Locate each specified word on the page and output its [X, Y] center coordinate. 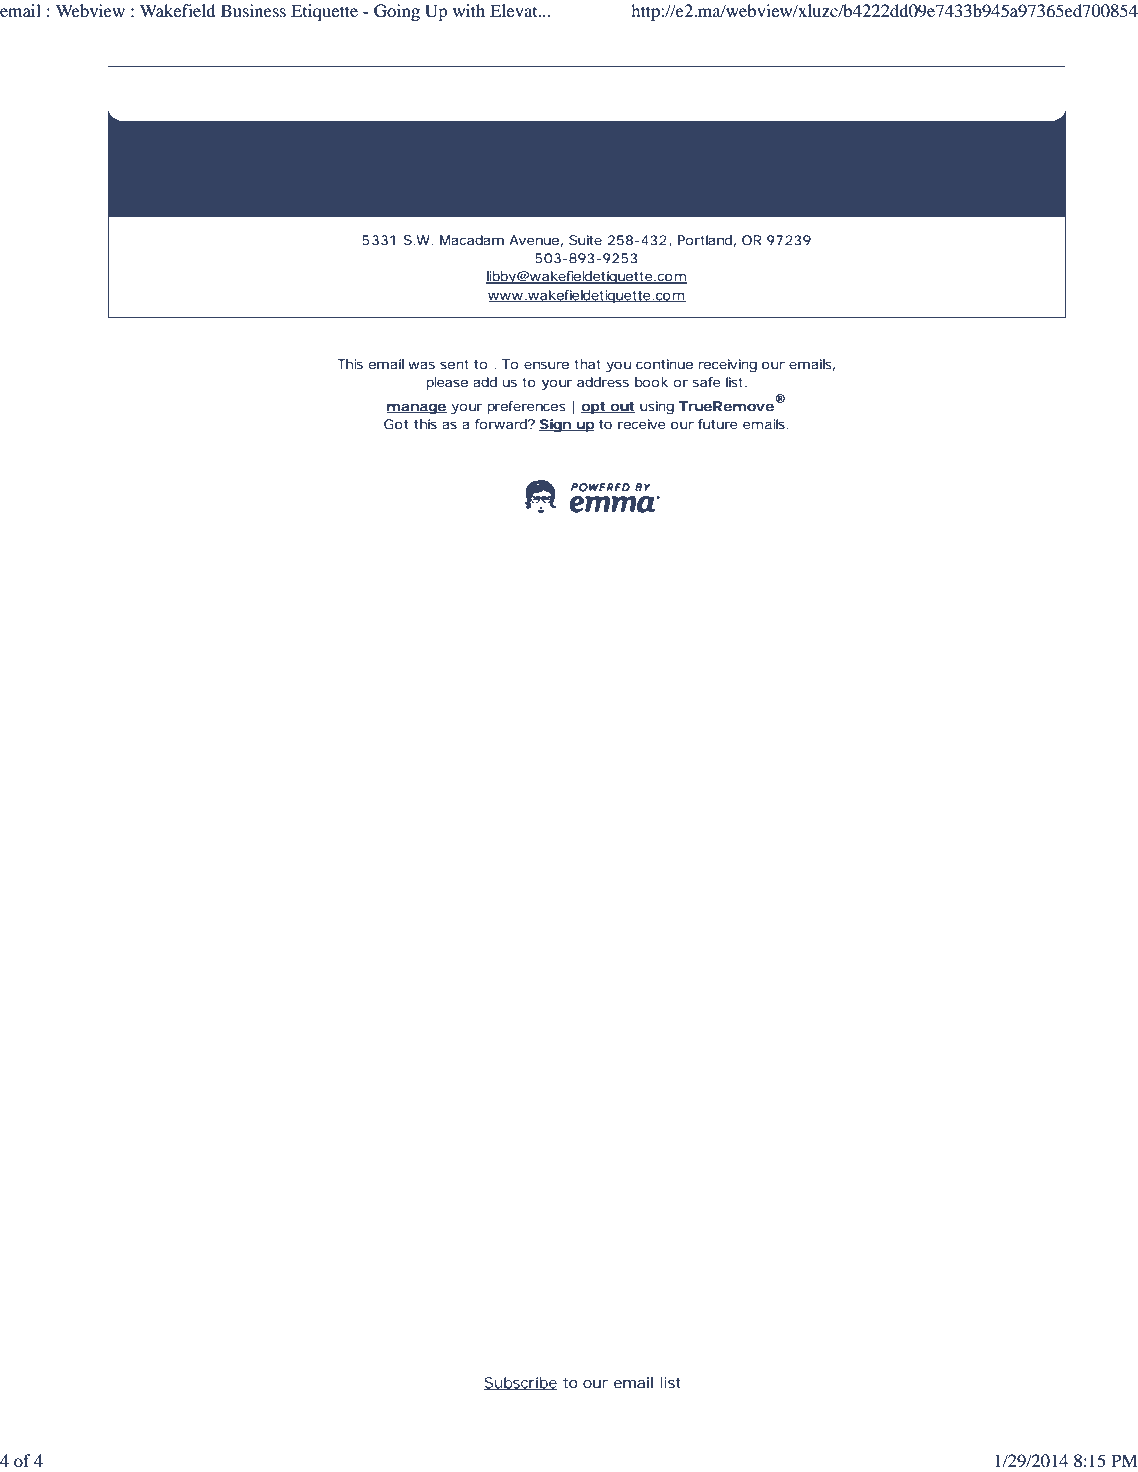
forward [502, 424]
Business [253, 10]
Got [396, 424]
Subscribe [521, 1383]
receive [642, 424]
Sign [556, 425]
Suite [585, 240]
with [469, 10]
